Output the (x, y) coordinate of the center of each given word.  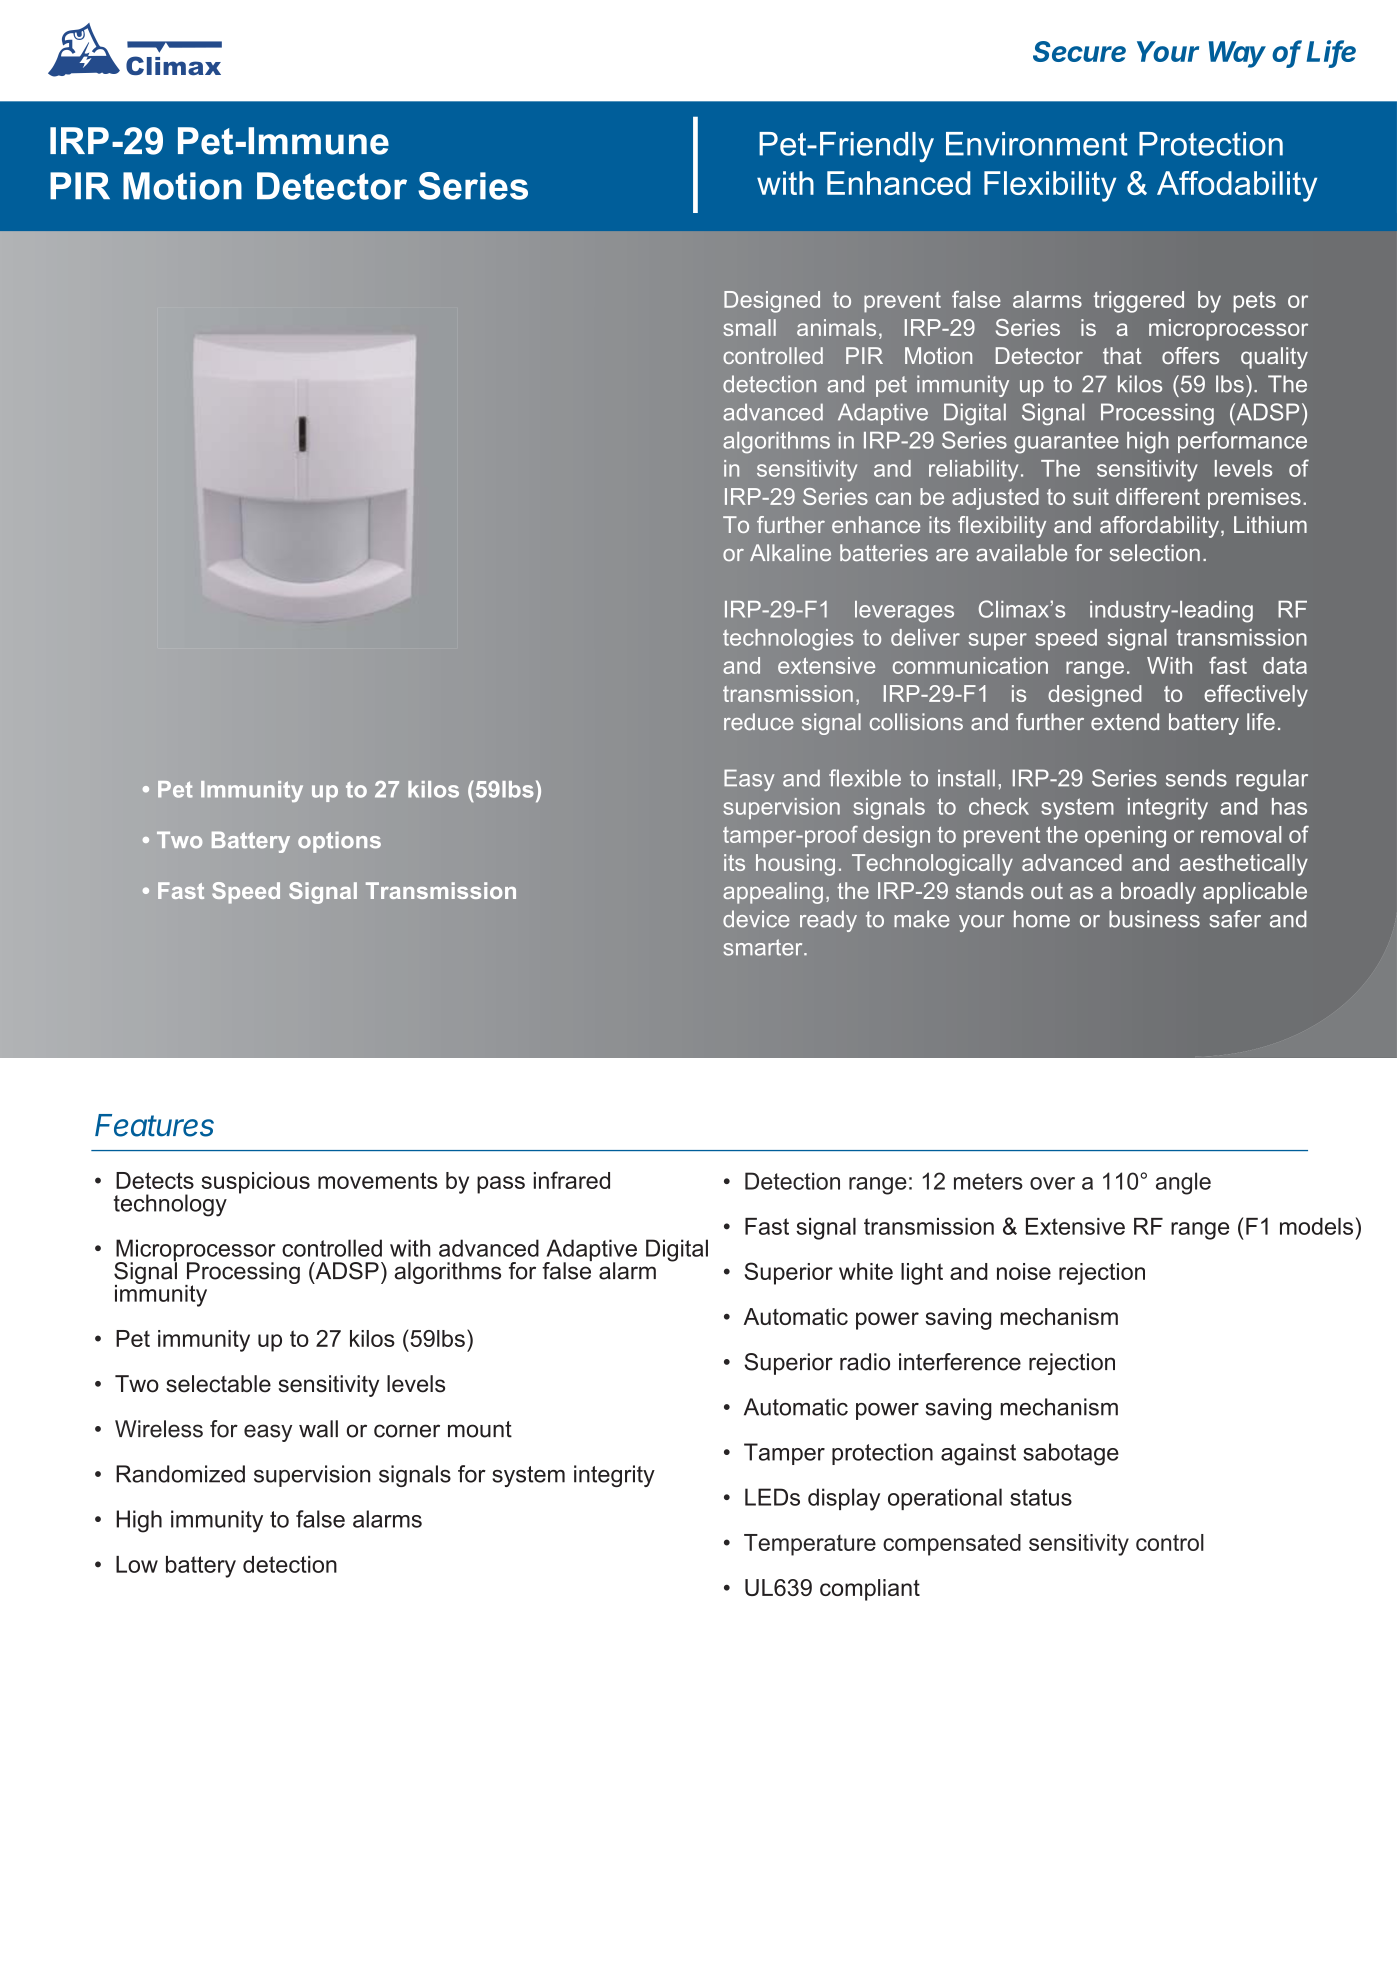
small (749, 327)
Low (137, 1564)
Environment (1037, 144)
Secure (1079, 51)
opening (1125, 837)
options (339, 842)
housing (795, 865)
